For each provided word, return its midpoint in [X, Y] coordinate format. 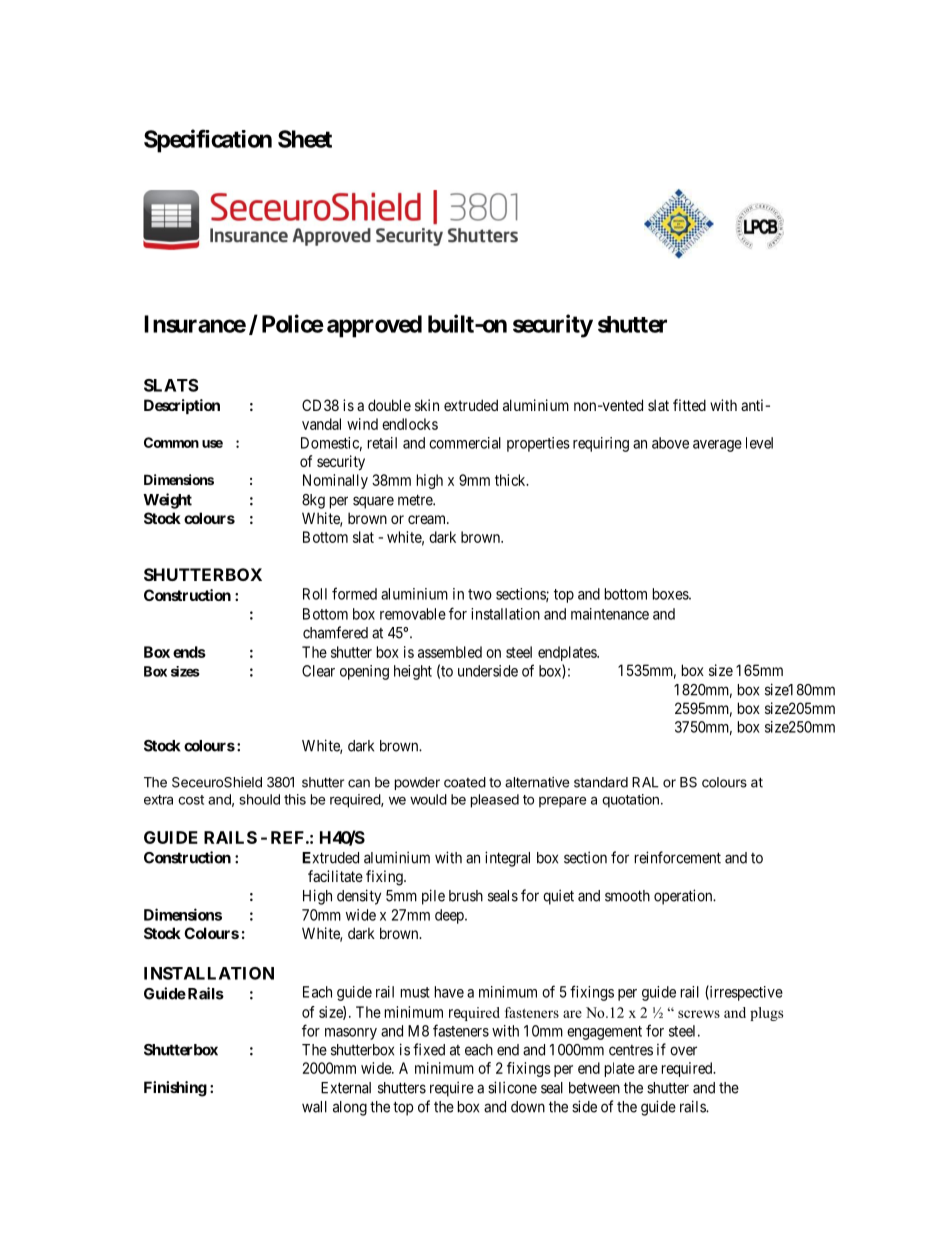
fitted [689, 405]
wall [314, 1107]
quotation [630, 801]
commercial [465, 443]
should [260, 799]
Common [171, 442]
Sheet [305, 139]
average [717, 446]
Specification [208, 141]
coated [465, 782]
